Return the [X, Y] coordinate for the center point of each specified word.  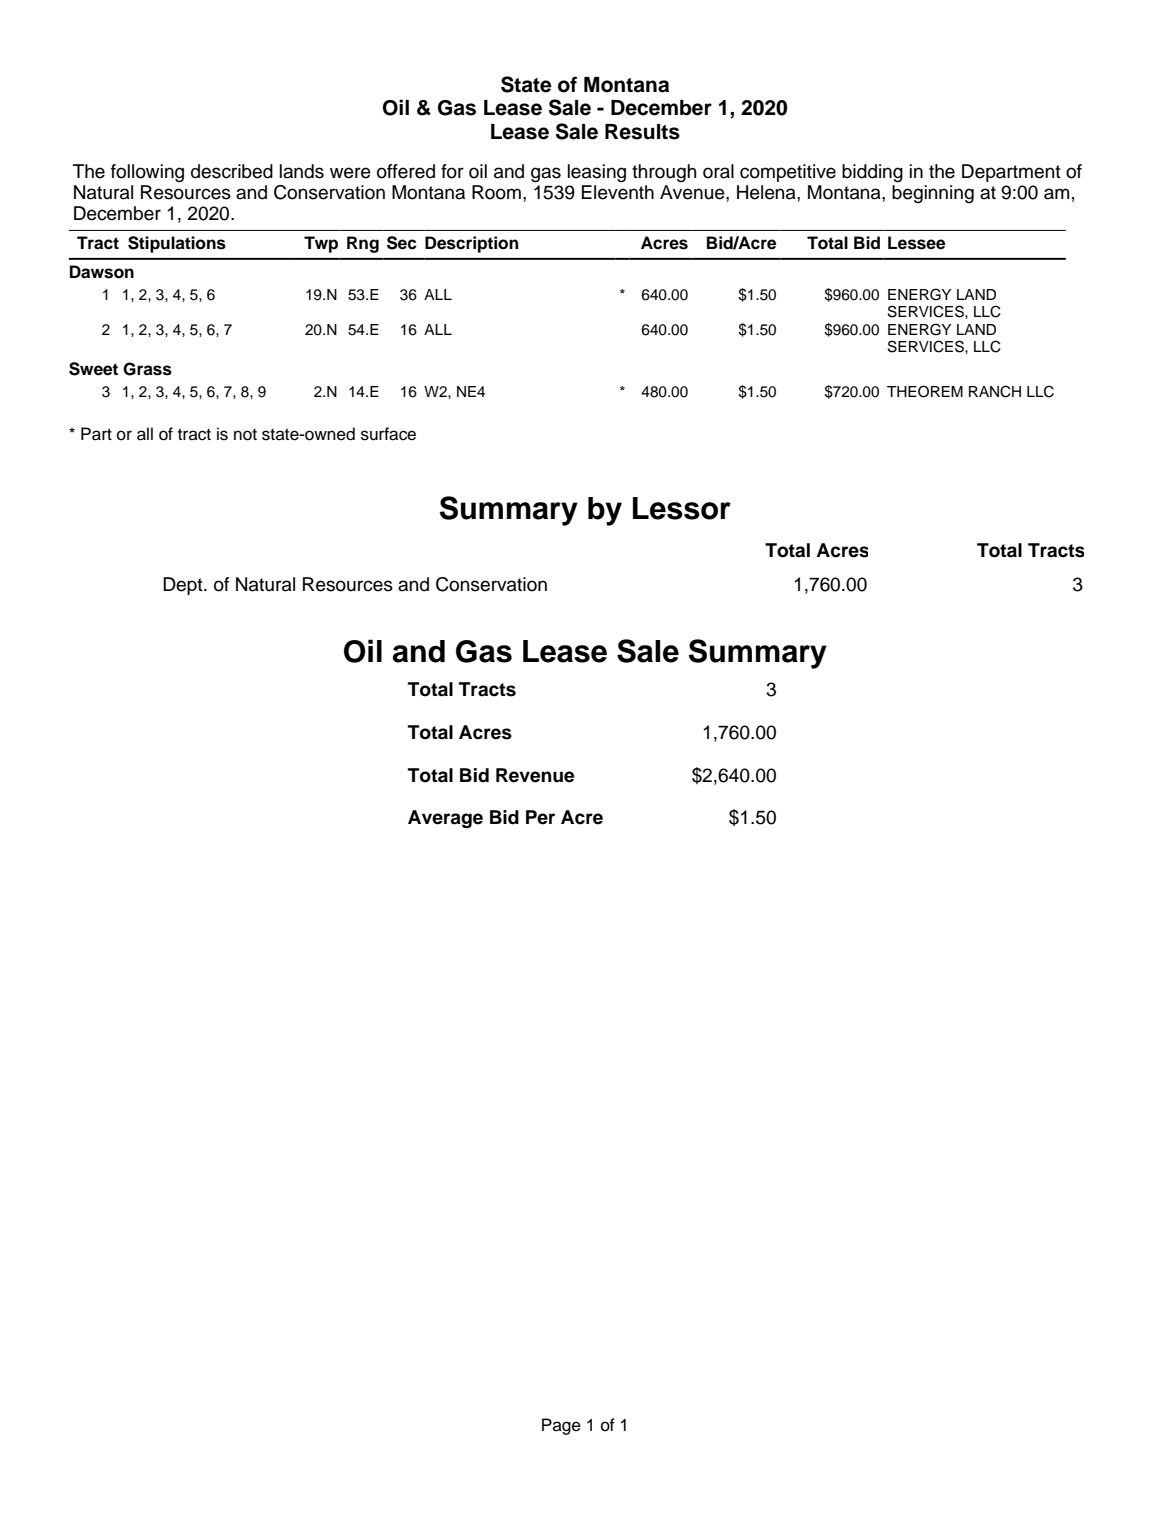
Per [540, 817]
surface [388, 434]
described [232, 171]
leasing [597, 173]
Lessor [682, 508]
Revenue [535, 775]
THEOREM [925, 391]
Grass [147, 369]
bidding [872, 173]
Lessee [916, 243]
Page [561, 1426]
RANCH [995, 391]
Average [445, 819]
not [245, 435]
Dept [184, 586]
